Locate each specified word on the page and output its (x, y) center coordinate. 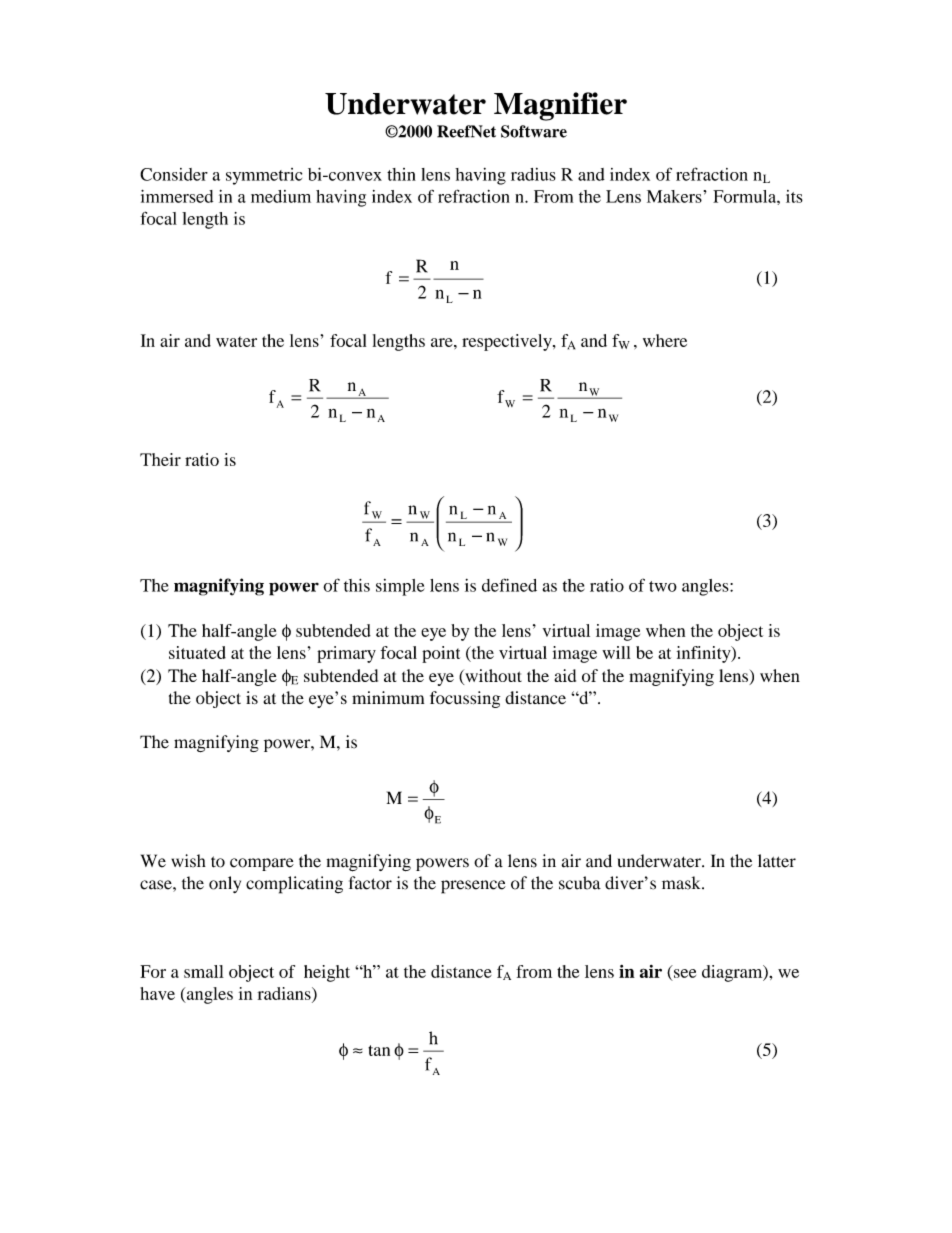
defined (509, 585)
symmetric (264, 176)
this (357, 585)
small (204, 971)
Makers (674, 196)
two (663, 586)
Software (534, 131)
